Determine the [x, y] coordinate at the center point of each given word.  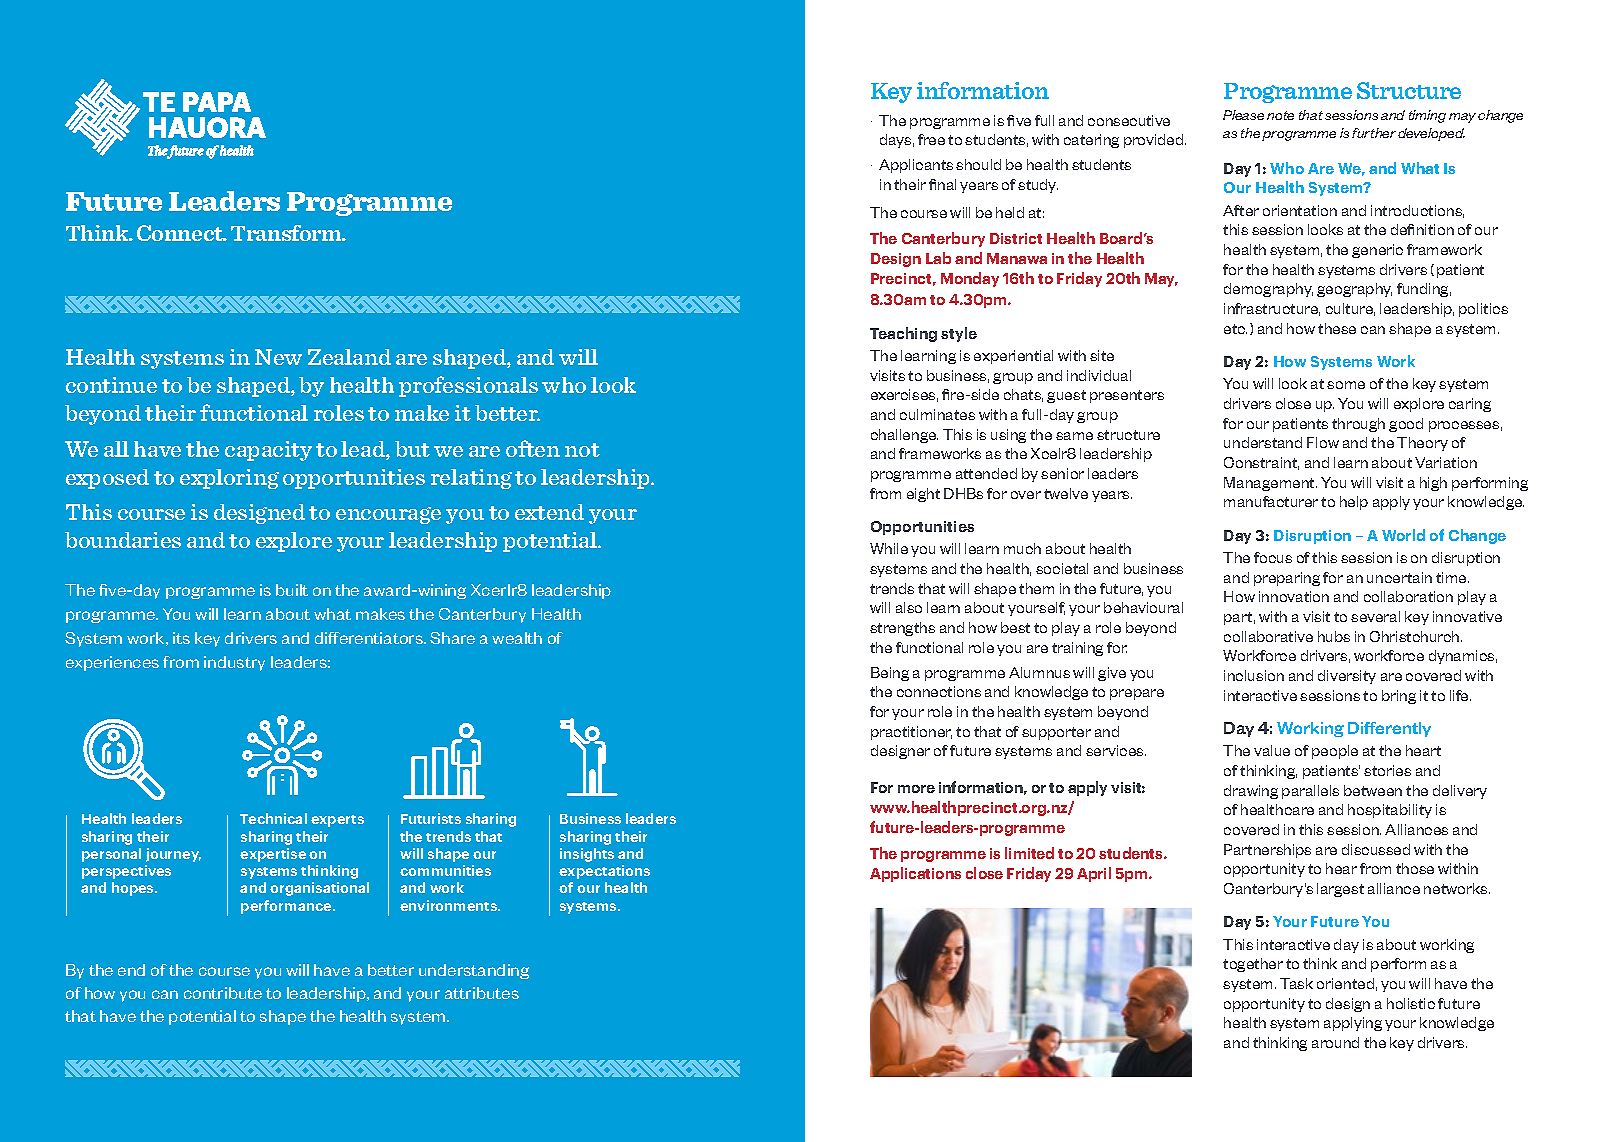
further [1374, 133]
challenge [904, 436]
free [931, 139]
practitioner [911, 733]
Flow [1323, 442]
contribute [223, 993]
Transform [288, 233]
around [1335, 1042]
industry [234, 663]
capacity [268, 451]
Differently [1389, 729]
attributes [482, 993]
